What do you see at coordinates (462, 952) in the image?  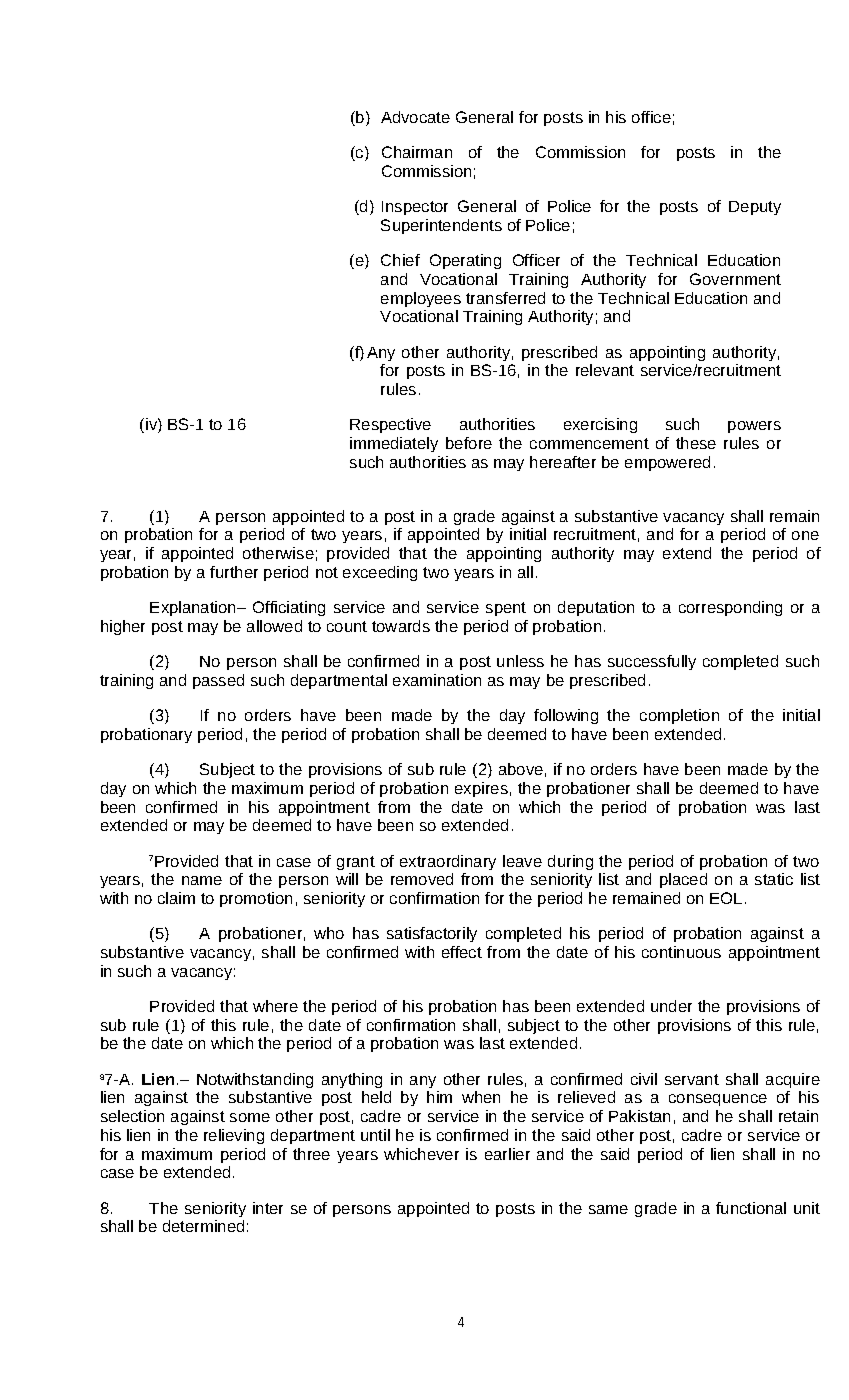 I see `effect` at bounding box center [462, 952].
